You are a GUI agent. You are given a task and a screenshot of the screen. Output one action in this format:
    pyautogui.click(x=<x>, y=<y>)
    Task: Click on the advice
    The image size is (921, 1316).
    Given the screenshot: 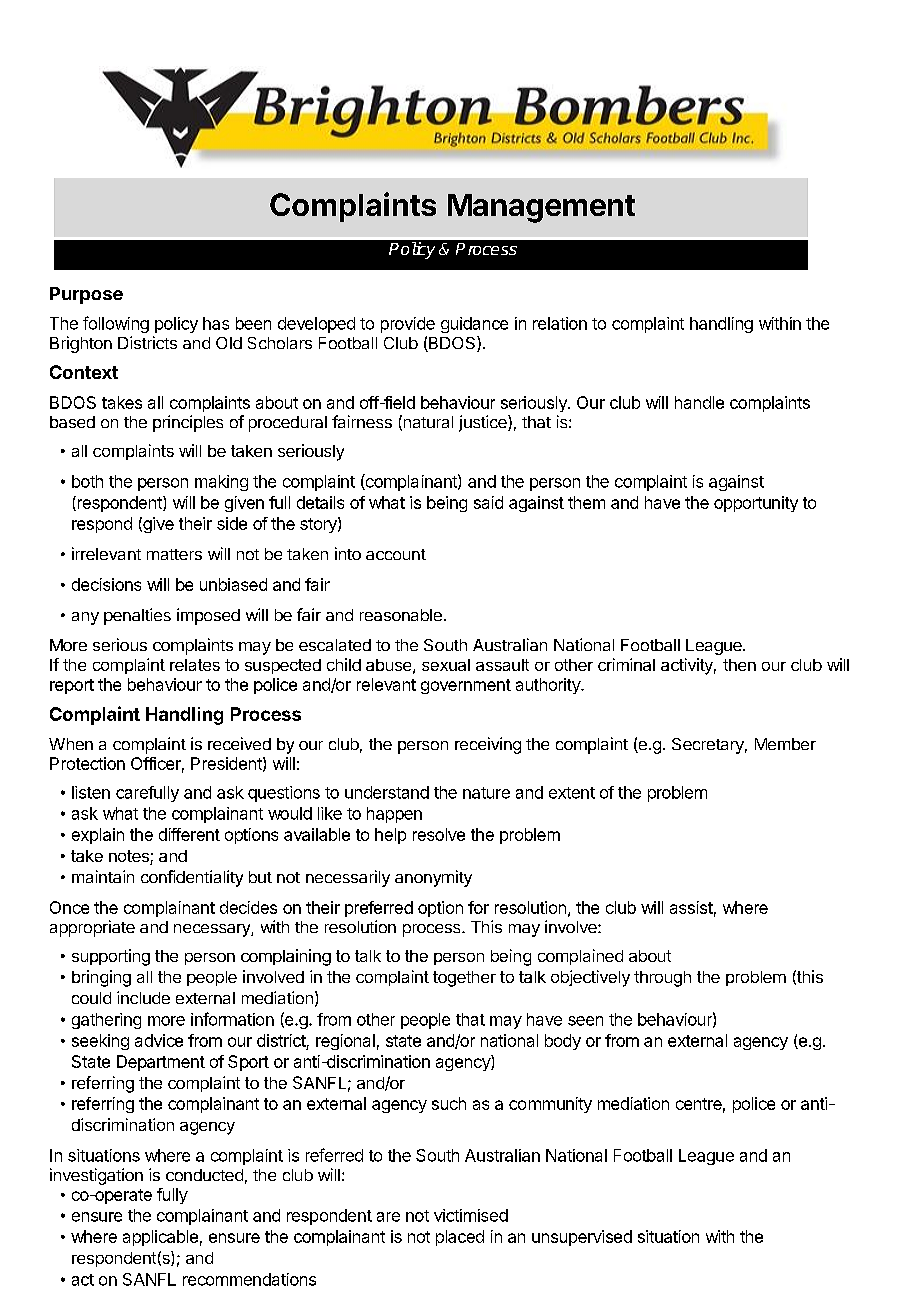 What is the action you would take?
    pyautogui.click(x=159, y=1040)
